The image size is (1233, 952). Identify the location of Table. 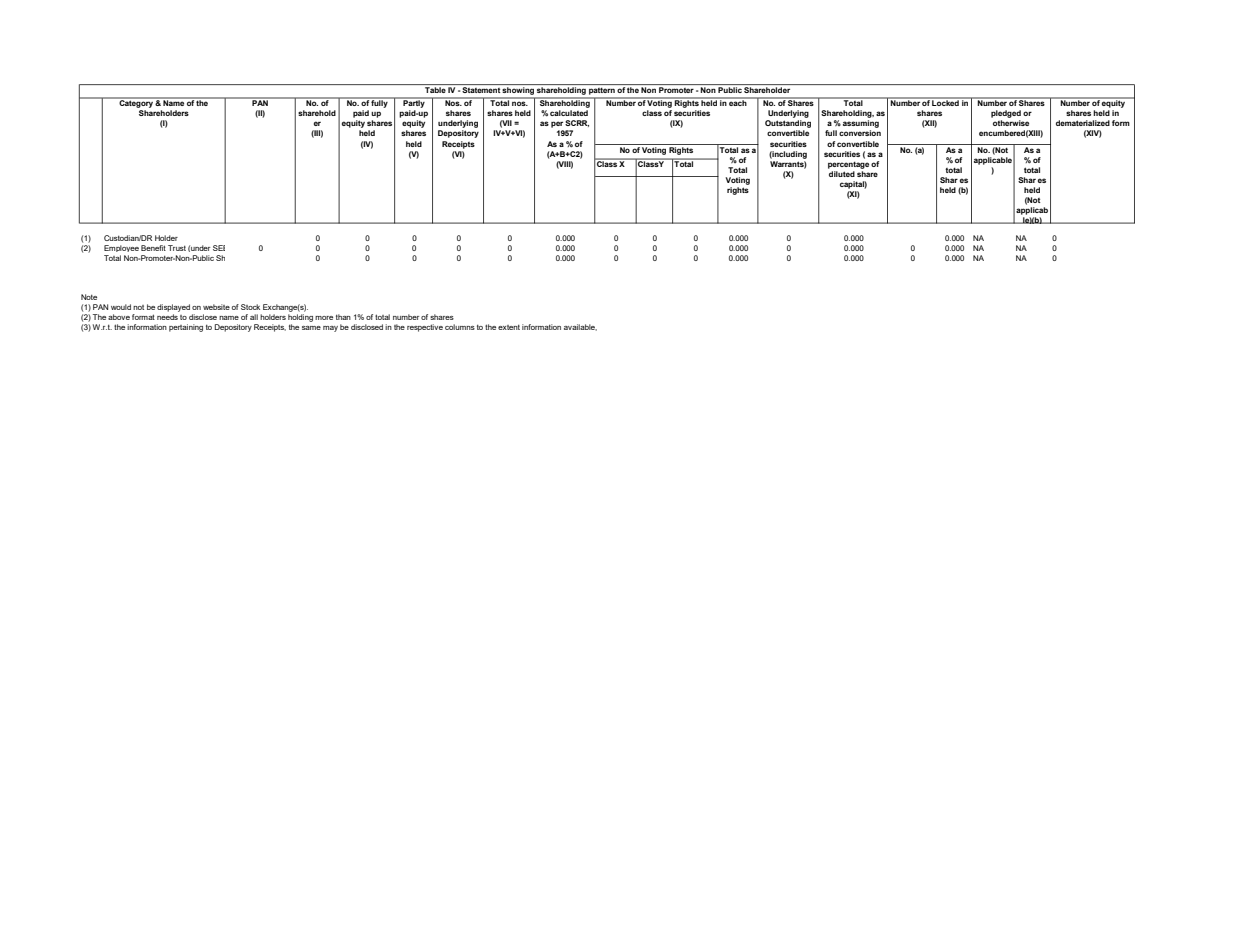
(435, 90).
